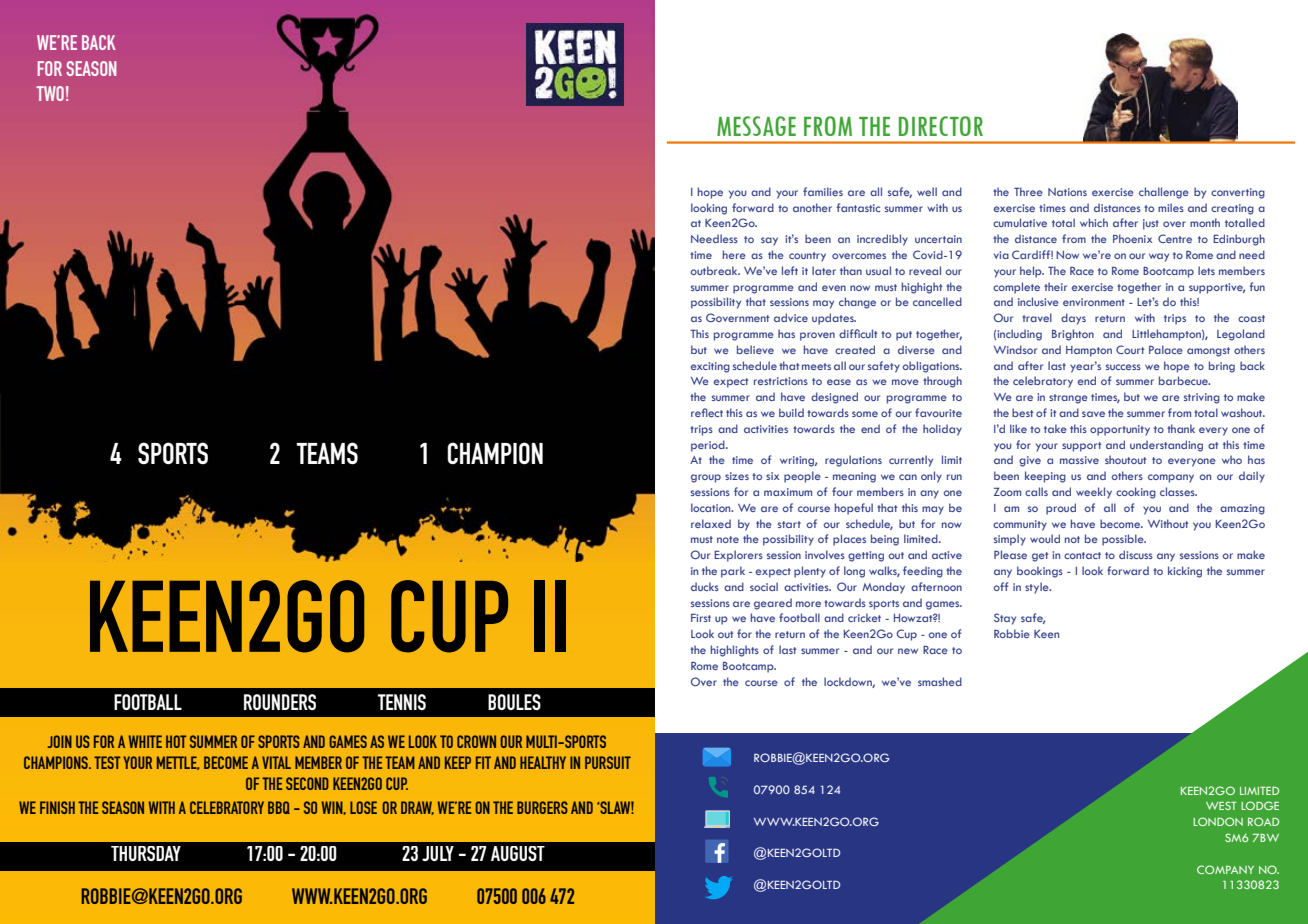 Image resolution: width=1308 pixels, height=924 pixels. Describe the element at coordinates (756, 126) in the page. I see `MESSAGE` at that location.
